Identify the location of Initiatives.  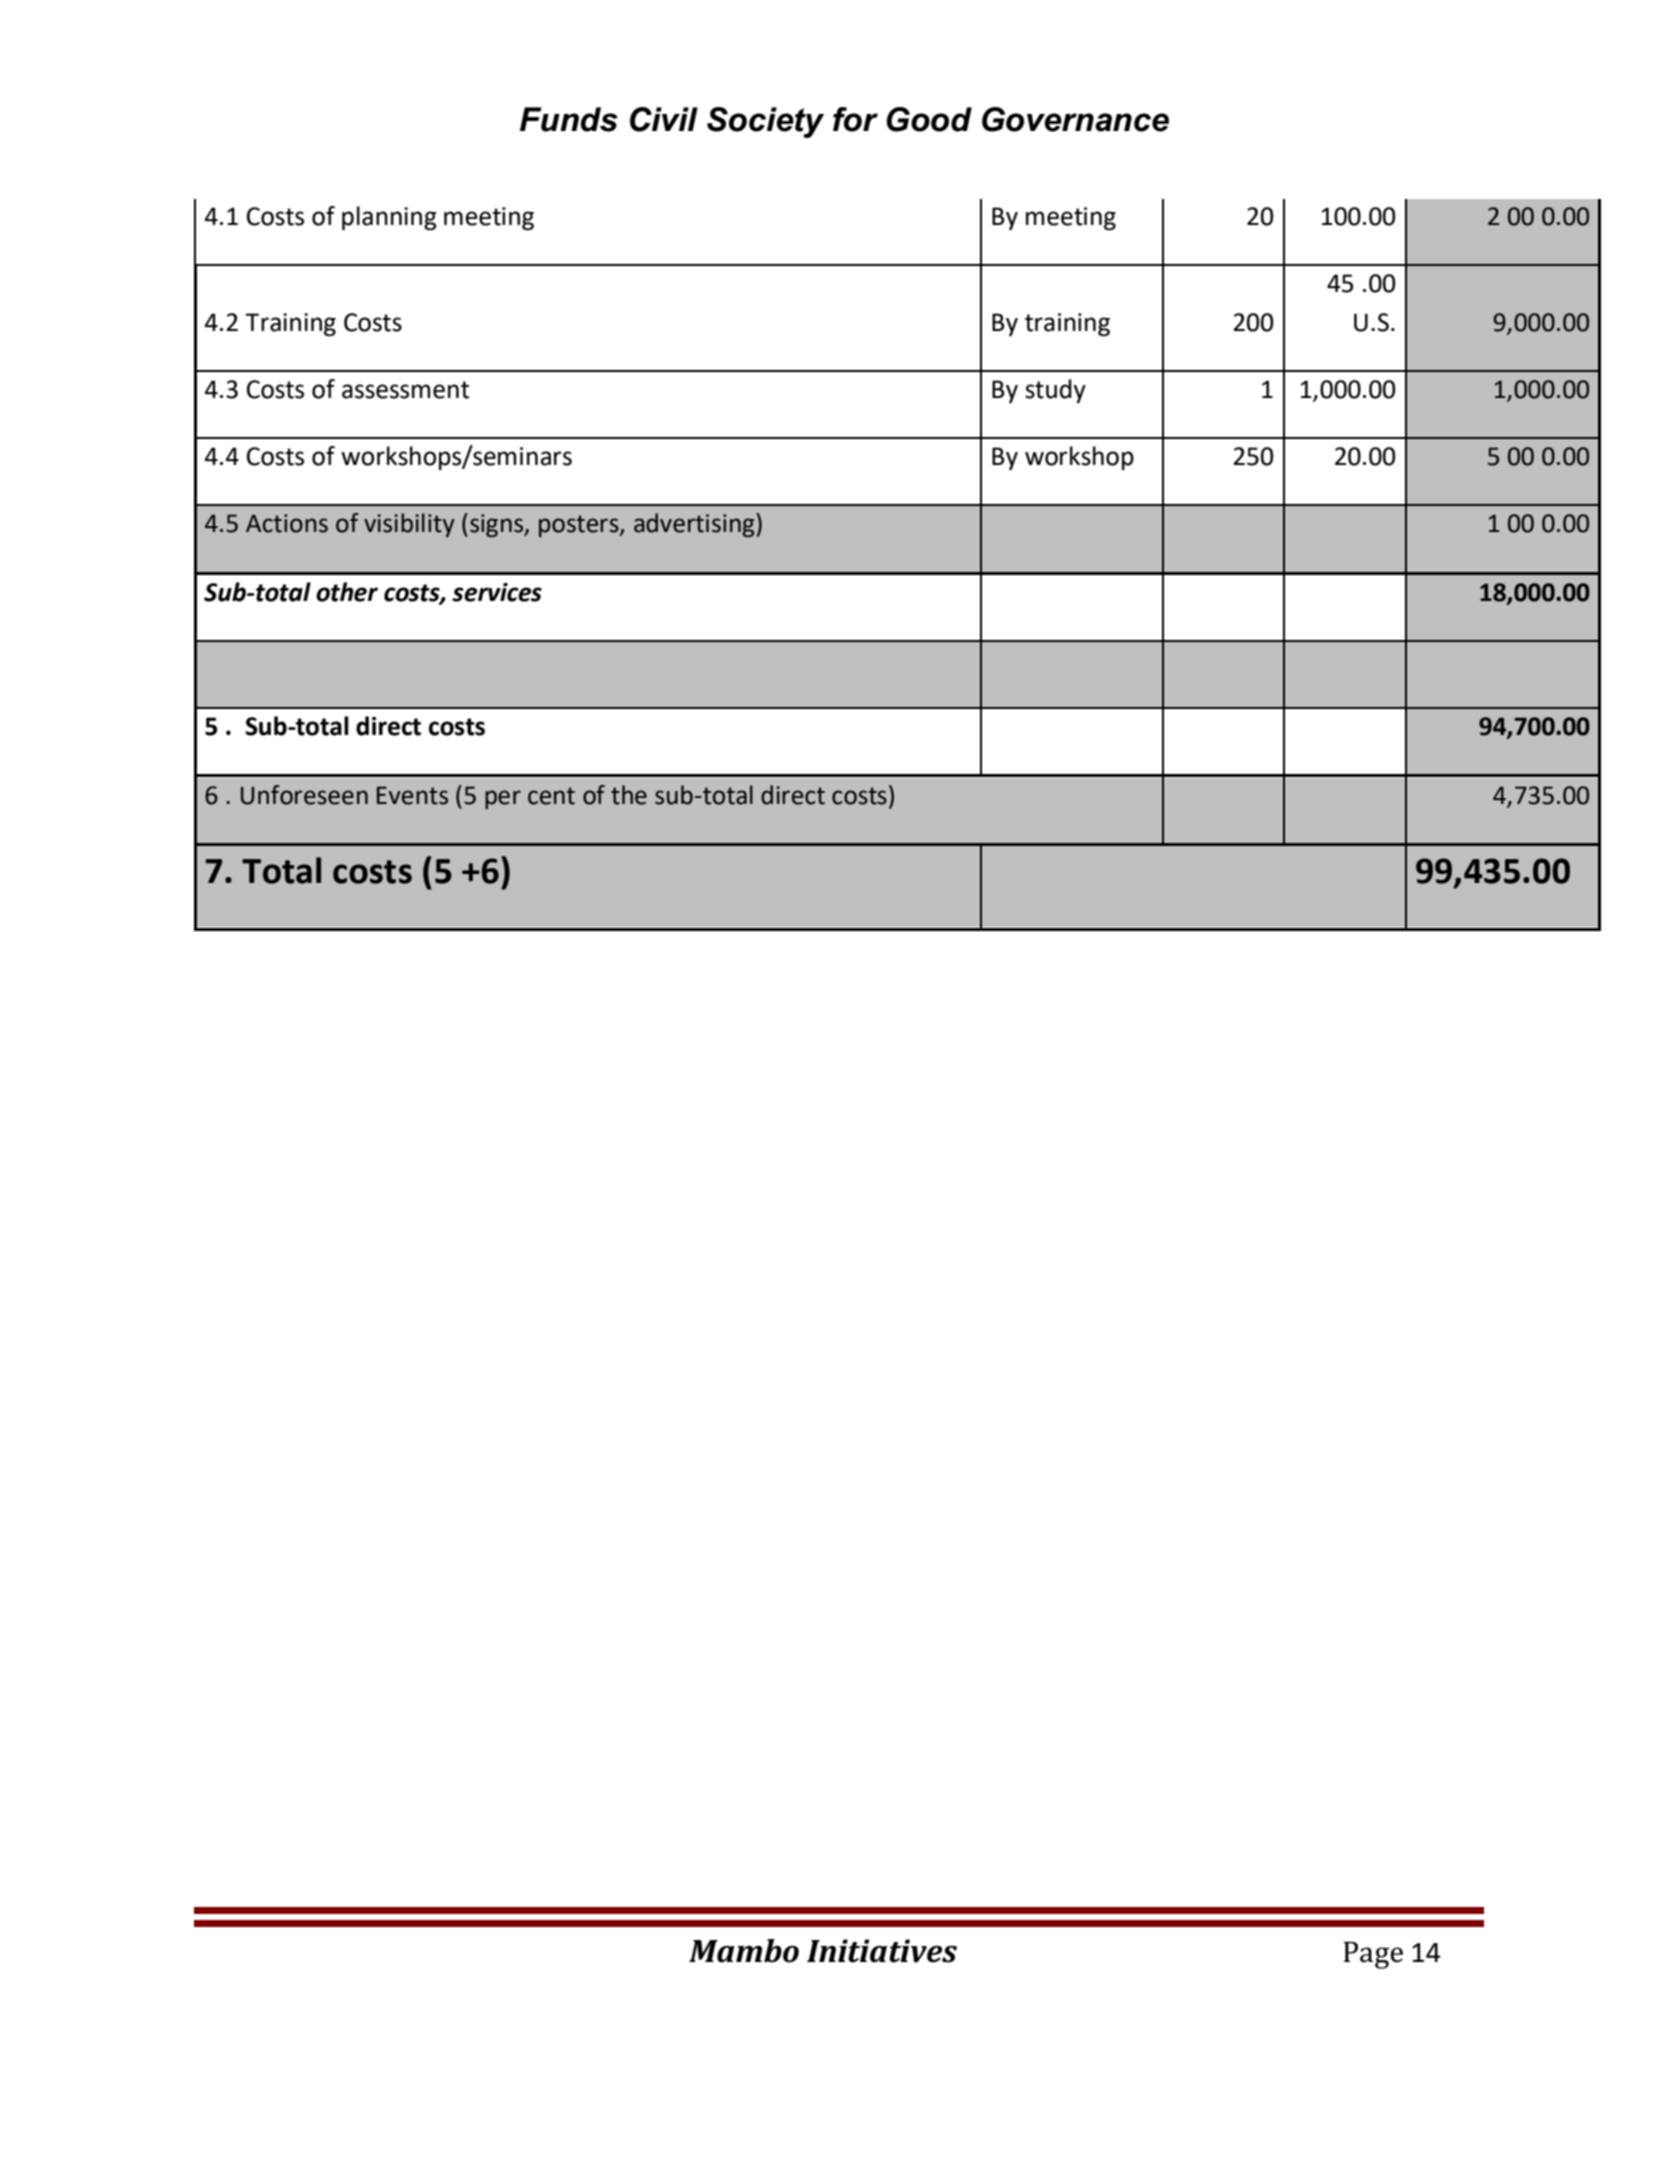
(882, 1951).
